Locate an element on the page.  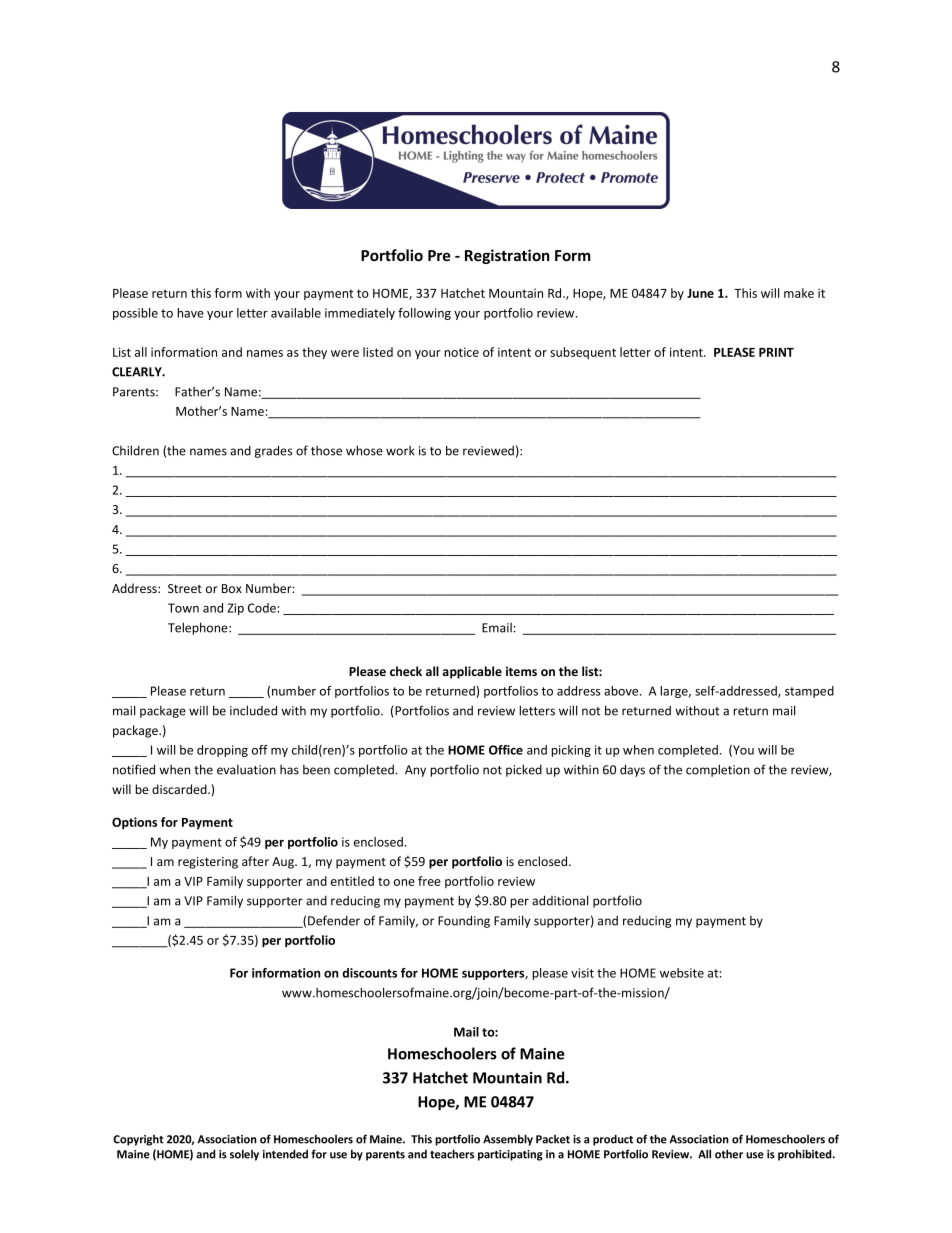
included is located at coordinates (253, 710).
